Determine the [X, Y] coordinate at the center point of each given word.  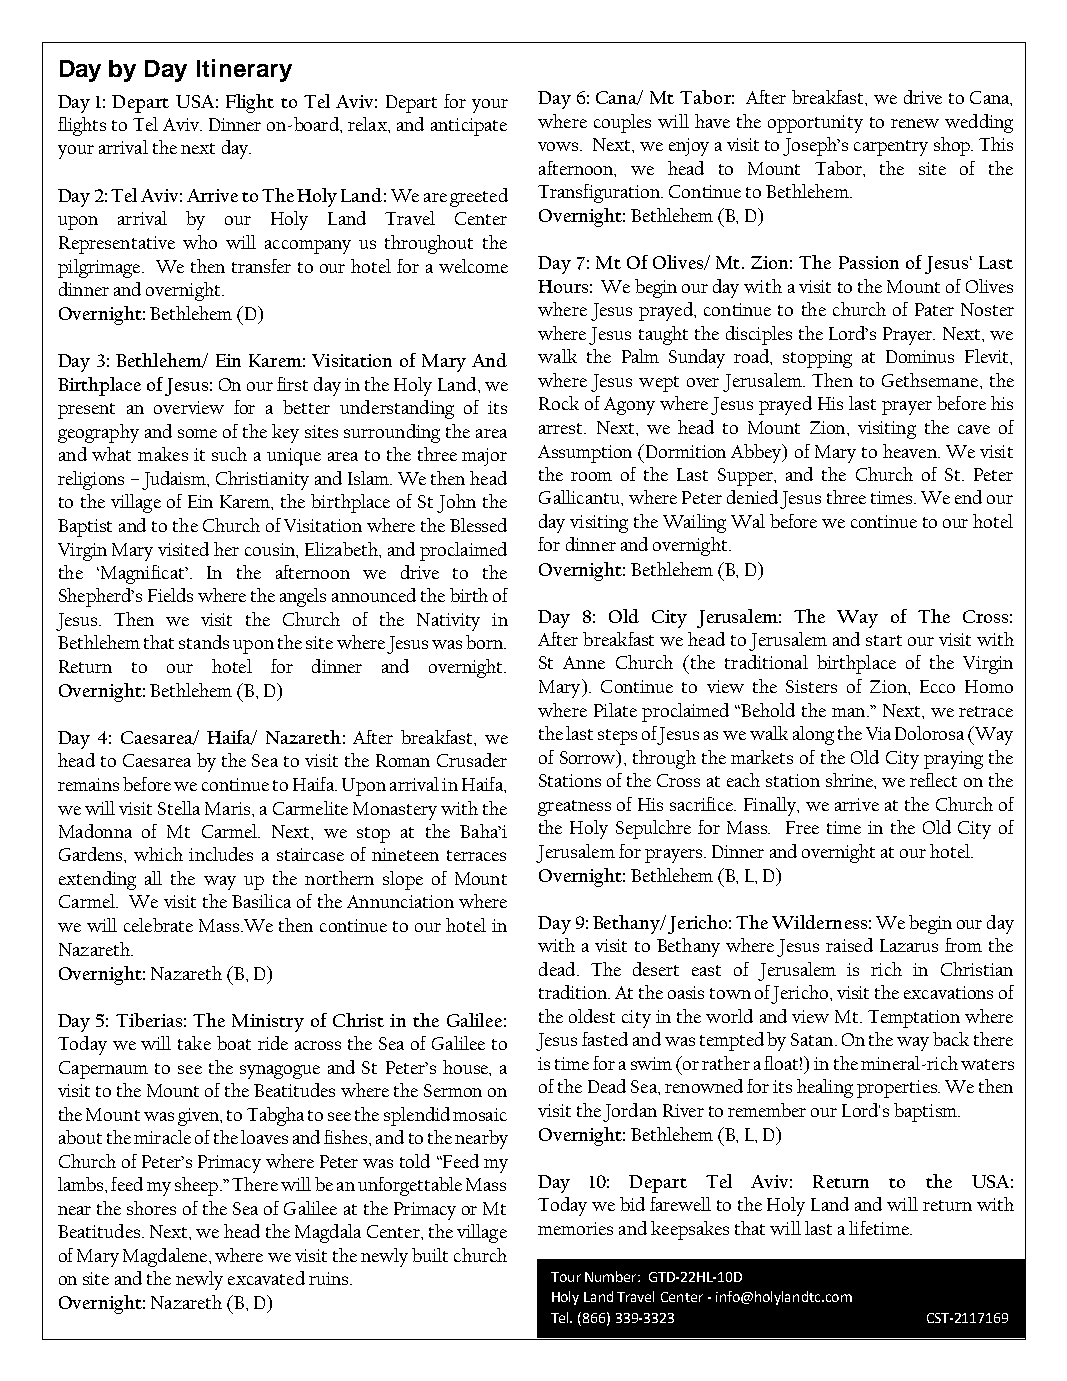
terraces [476, 855]
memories [575, 1228]
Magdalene [166, 1257]
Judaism [175, 480]
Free [802, 827]
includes [221, 854]
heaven [911, 451]
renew [915, 123]
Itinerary [244, 70]
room [591, 476]
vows [559, 146]
